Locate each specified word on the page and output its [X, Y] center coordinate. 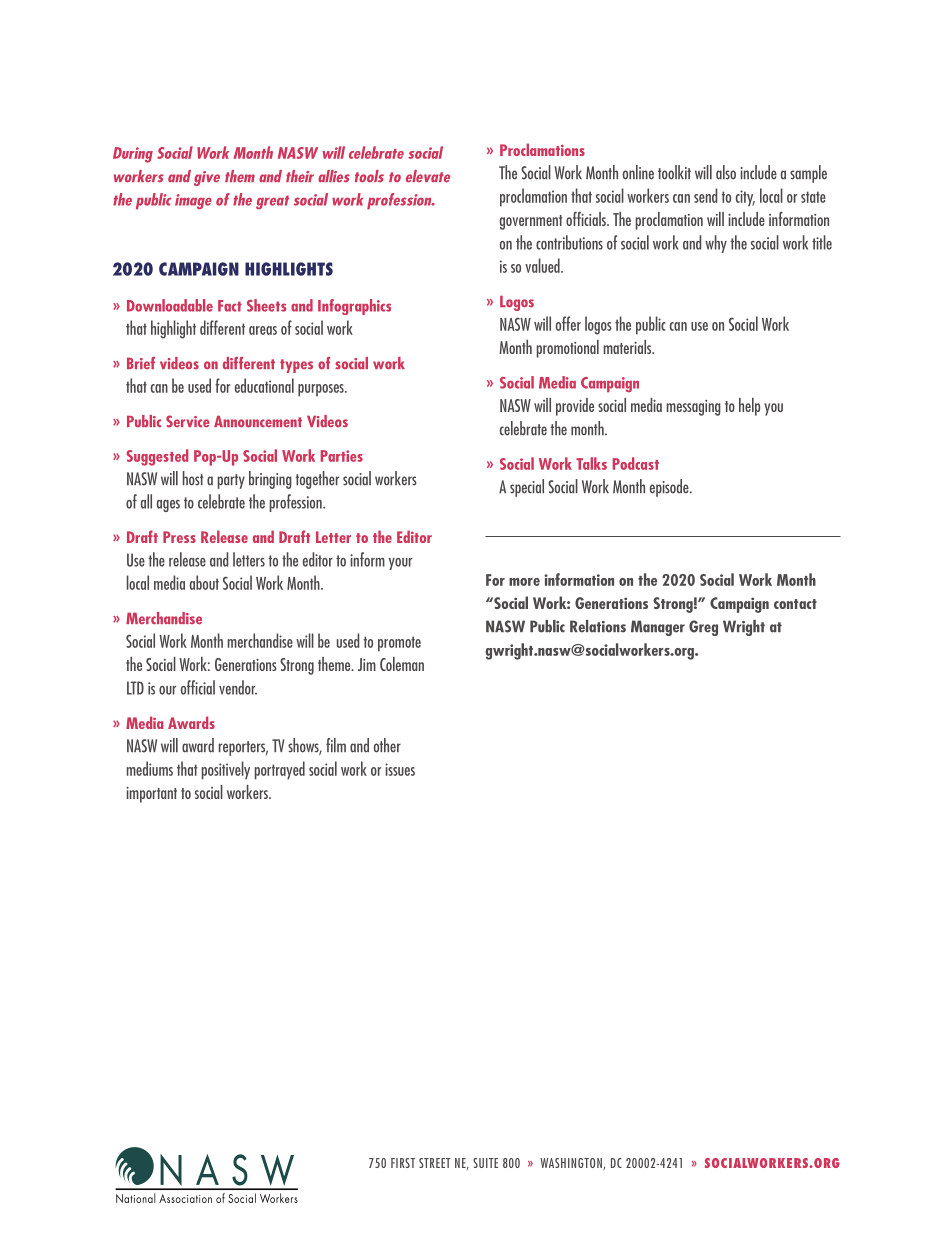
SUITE [485, 1163]
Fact [230, 306]
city [745, 198]
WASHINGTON [572, 1164]
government [531, 222]
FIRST [403, 1163]
